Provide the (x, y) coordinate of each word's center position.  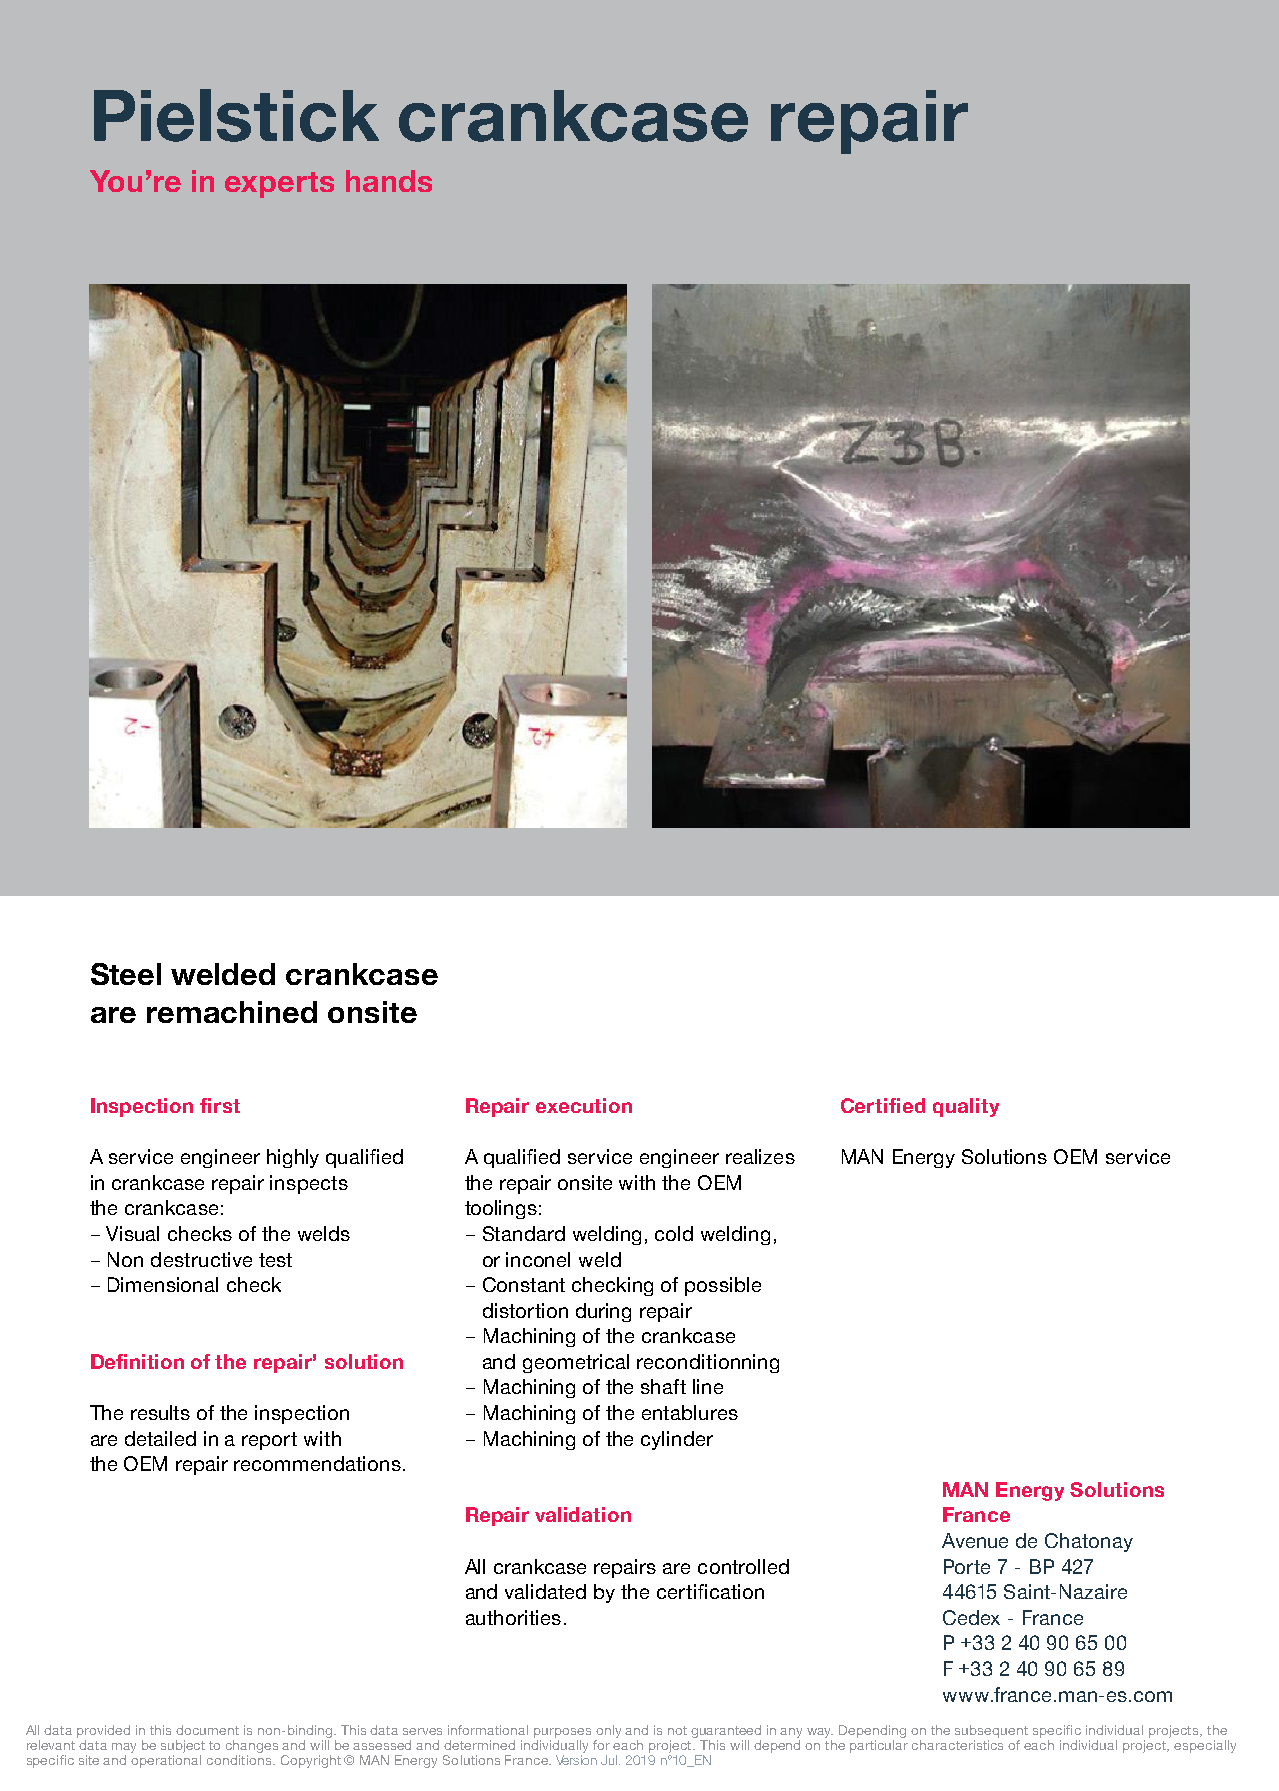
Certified (883, 1105)
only (608, 1731)
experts (279, 185)
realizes (760, 1156)
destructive (201, 1259)
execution (584, 1105)
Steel (126, 974)
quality (966, 1107)
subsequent (991, 1731)
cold (674, 1233)
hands (389, 181)
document (207, 1730)
